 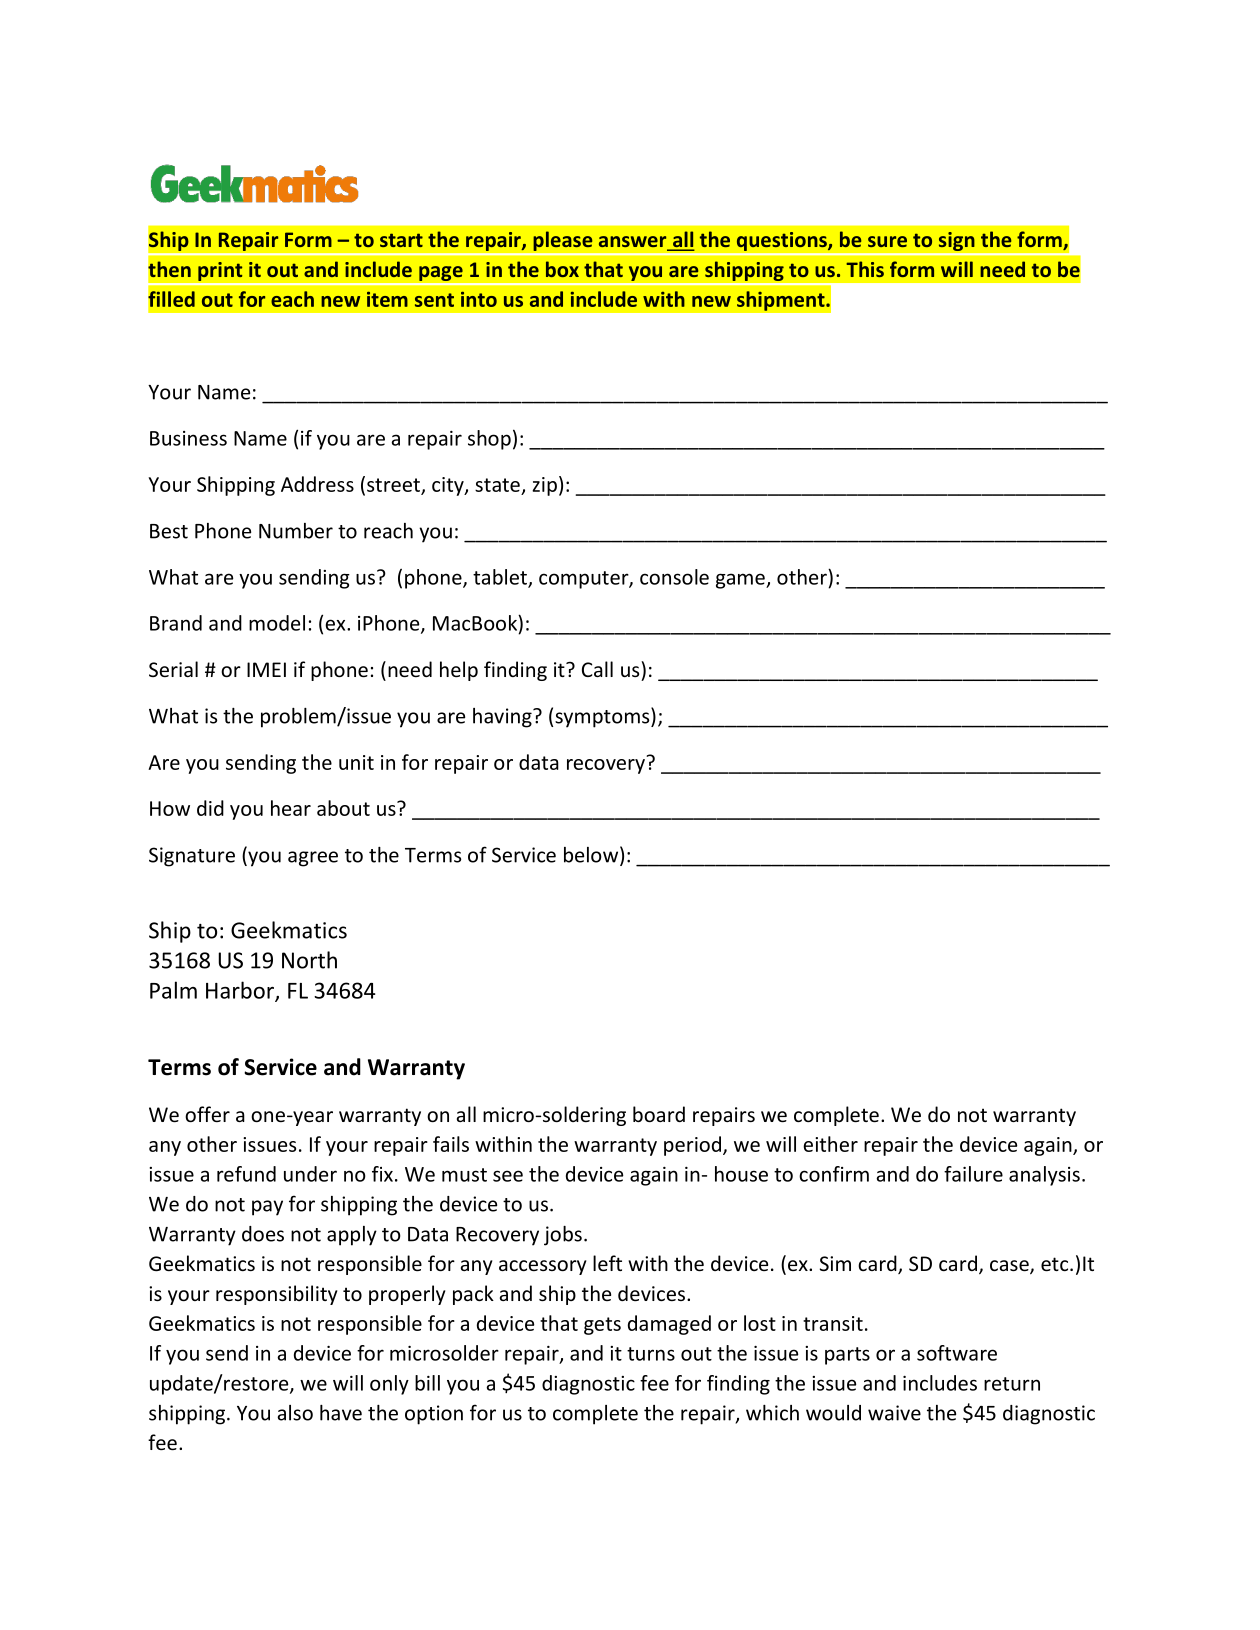 What do you see at coordinates (295, 1413) in the image?
I see `also` at bounding box center [295, 1413].
